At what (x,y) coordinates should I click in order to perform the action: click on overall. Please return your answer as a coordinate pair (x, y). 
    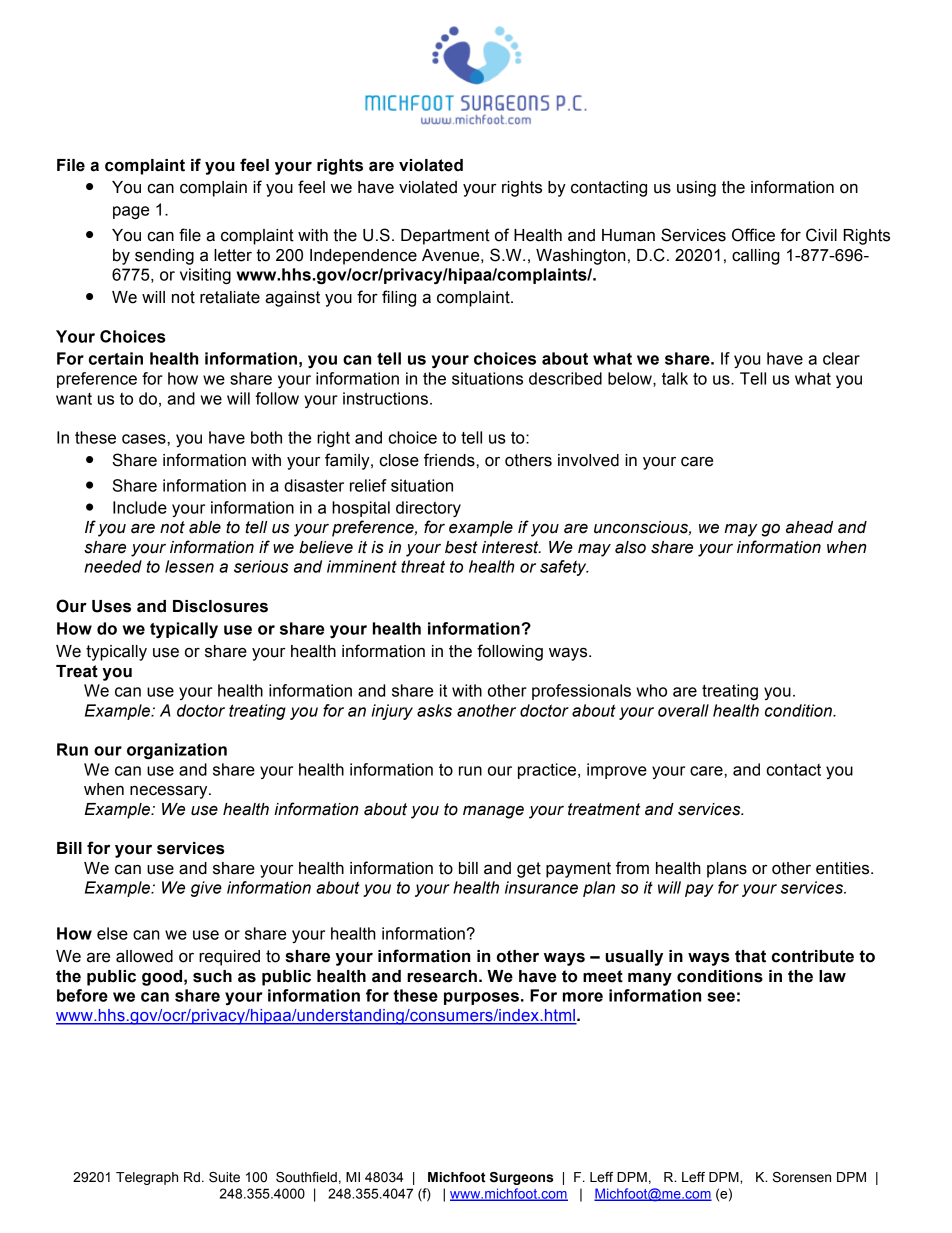
    Looking at the image, I should click on (683, 710).
